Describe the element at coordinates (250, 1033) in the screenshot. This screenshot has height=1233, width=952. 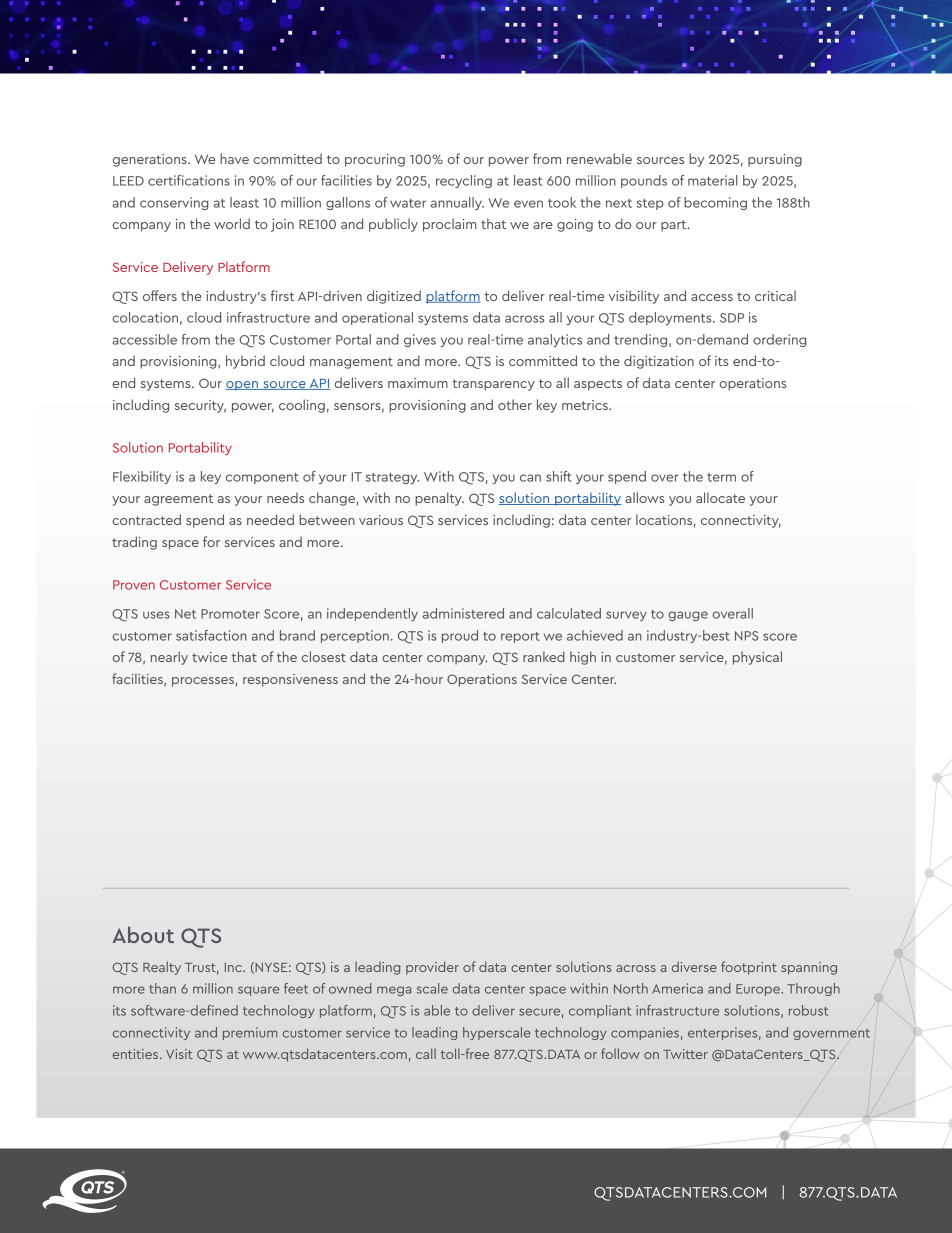
I see `premium` at that location.
